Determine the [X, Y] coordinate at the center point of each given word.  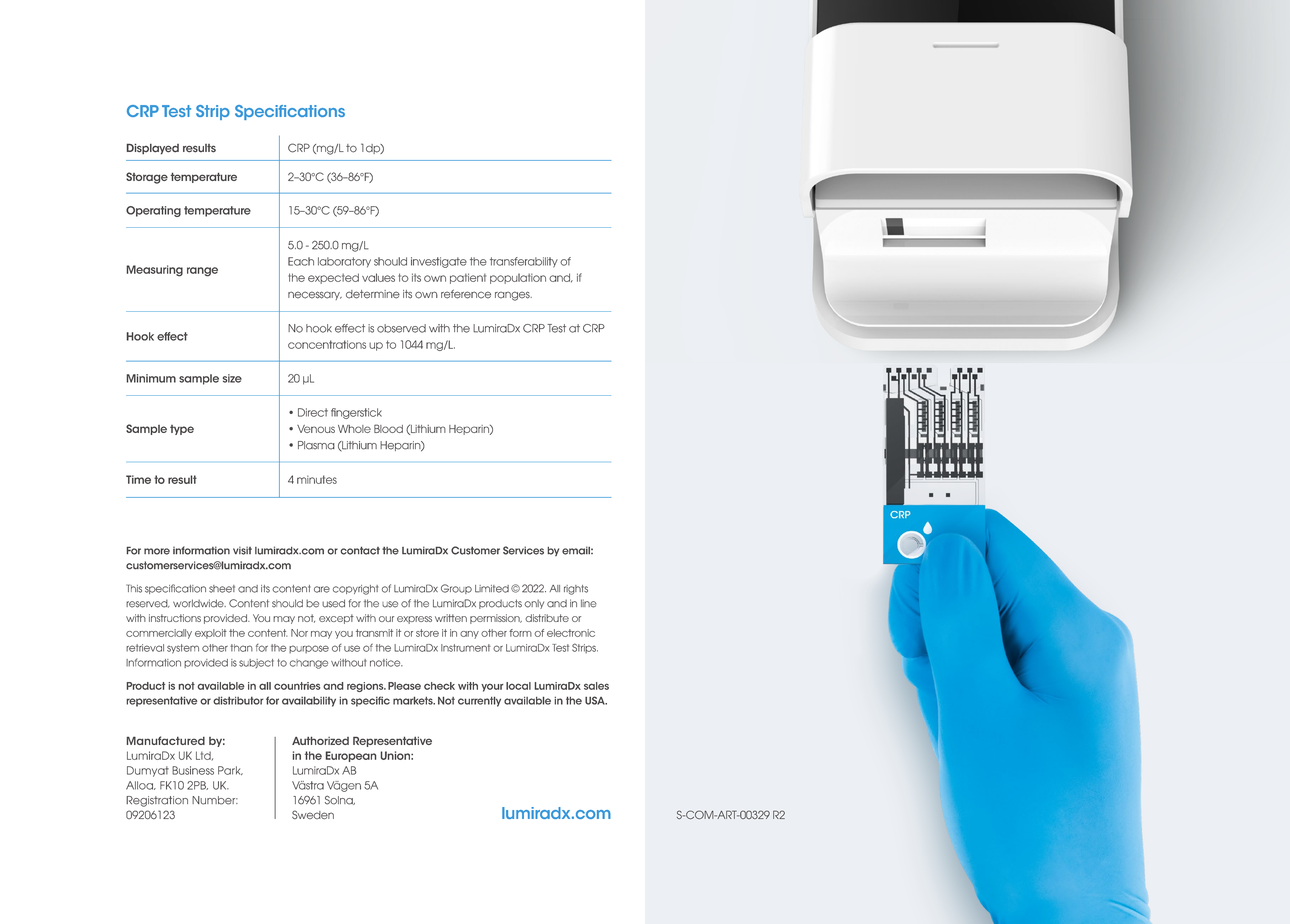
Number [215, 800]
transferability [524, 262]
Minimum [151, 378]
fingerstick [356, 413]
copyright [355, 590]
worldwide [199, 603]
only [534, 604]
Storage [147, 178]
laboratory [344, 262]
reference [466, 294]
